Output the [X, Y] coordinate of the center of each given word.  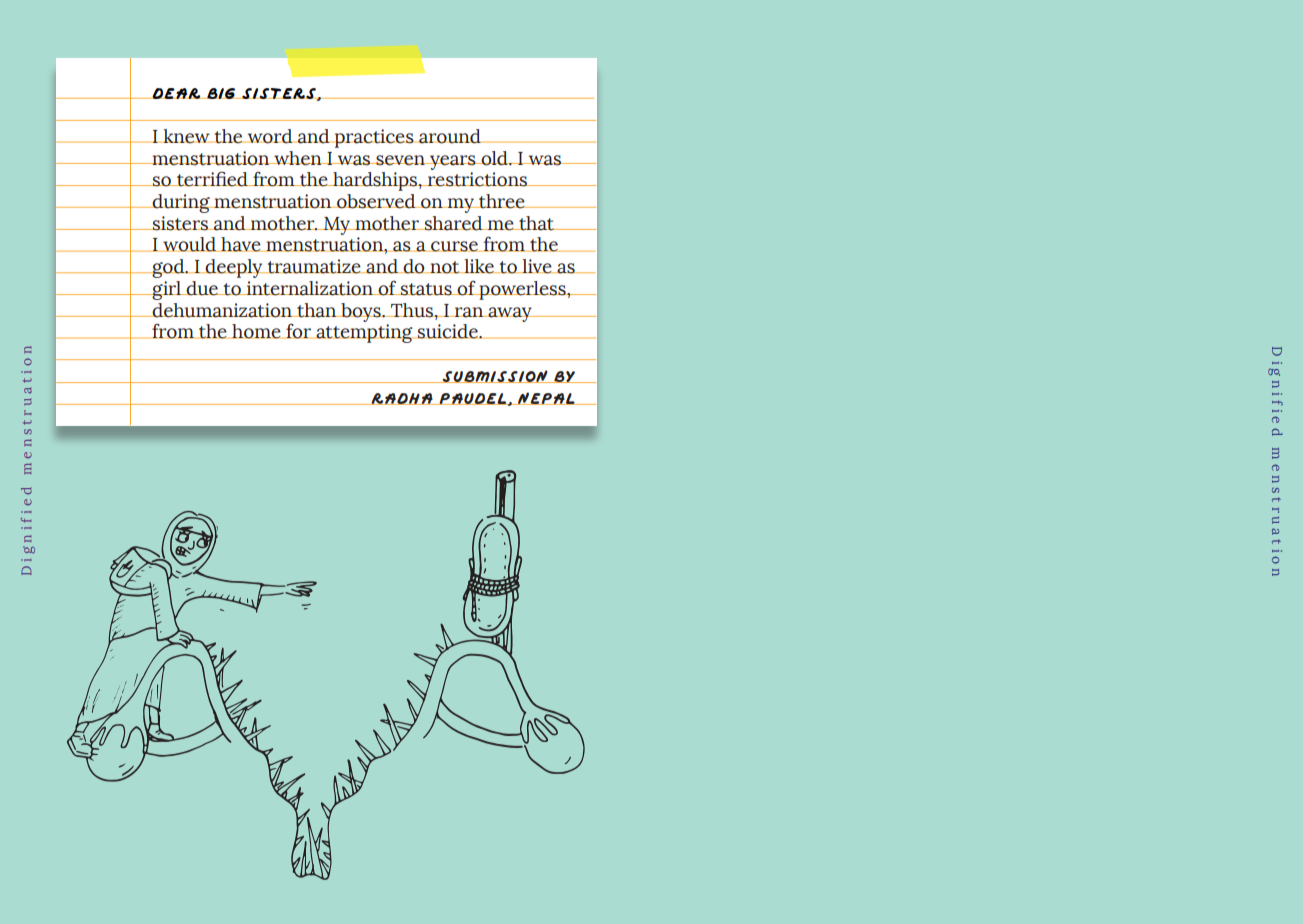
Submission [495, 376]
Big [221, 93]
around [450, 136]
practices [374, 138]
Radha [402, 399]
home [256, 331]
